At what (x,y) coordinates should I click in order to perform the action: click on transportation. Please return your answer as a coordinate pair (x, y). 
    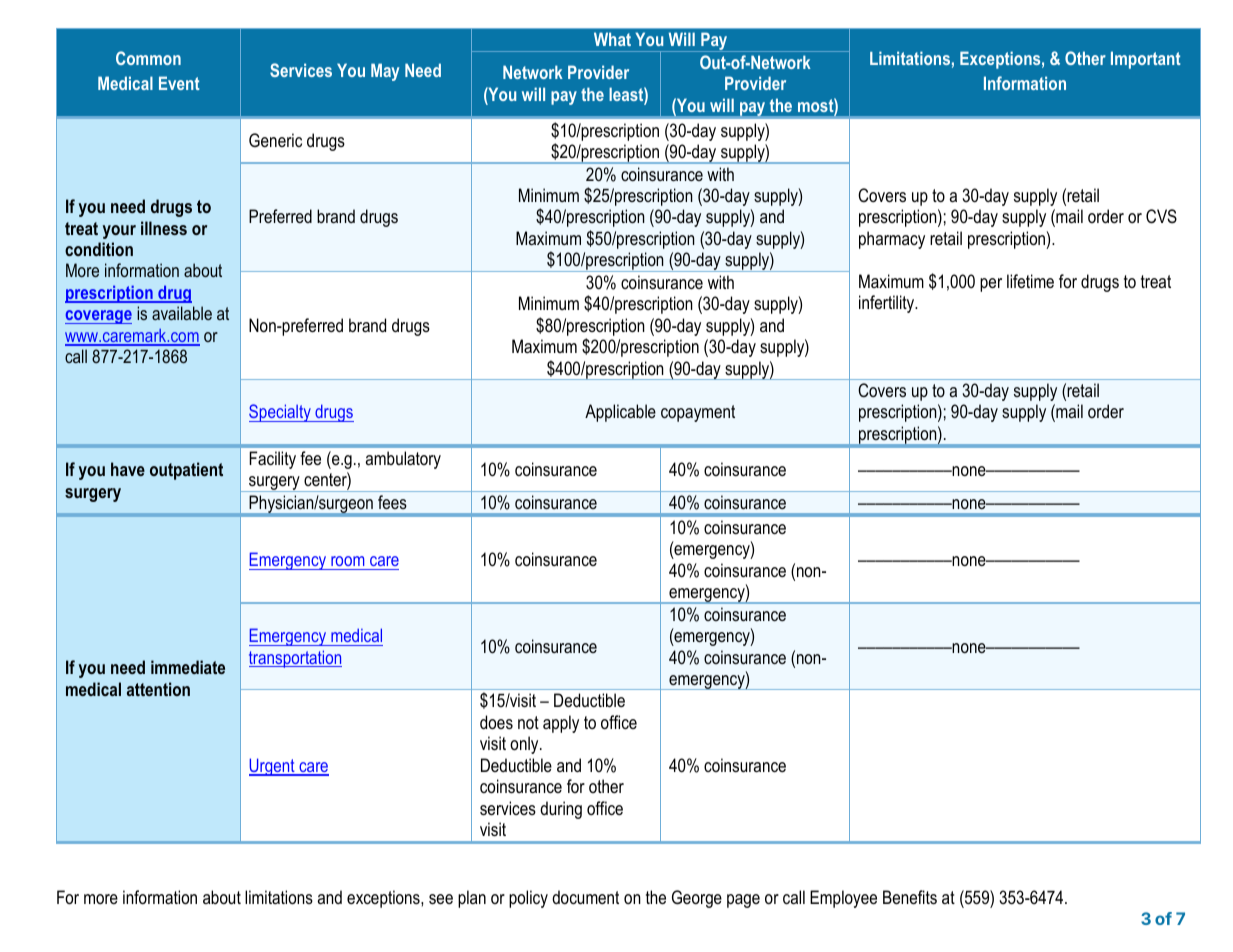
    Looking at the image, I should click on (295, 659).
